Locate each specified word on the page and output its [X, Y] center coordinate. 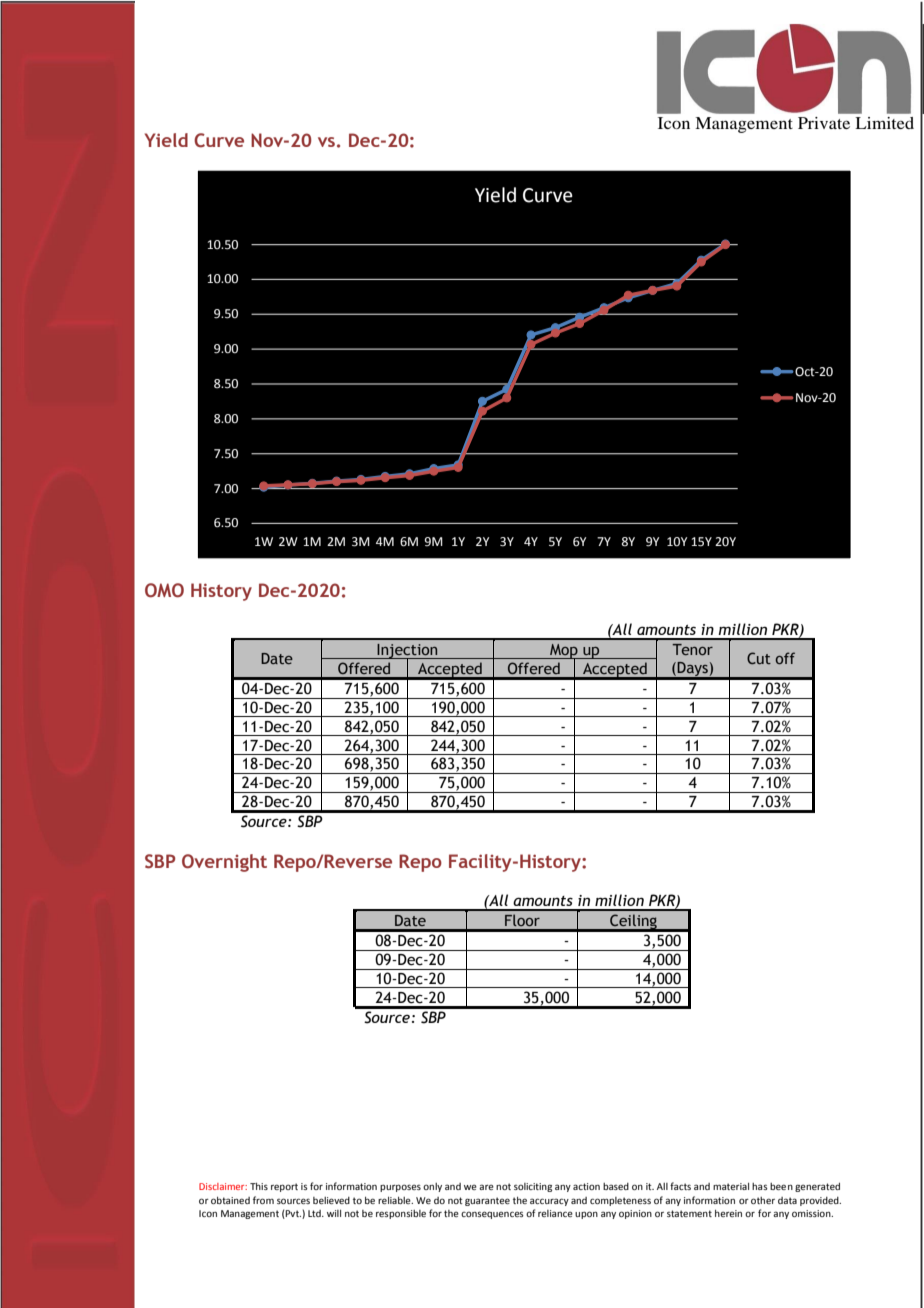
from [263, 1200]
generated [817, 1187]
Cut [759, 658]
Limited [884, 123]
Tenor [692, 649]
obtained [230, 1200]
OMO [164, 590]
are [486, 1187]
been [781, 1186]
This [259, 1186]
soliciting [533, 1187]
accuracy [549, 1202]
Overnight [224, 863]
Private [824, 123]
